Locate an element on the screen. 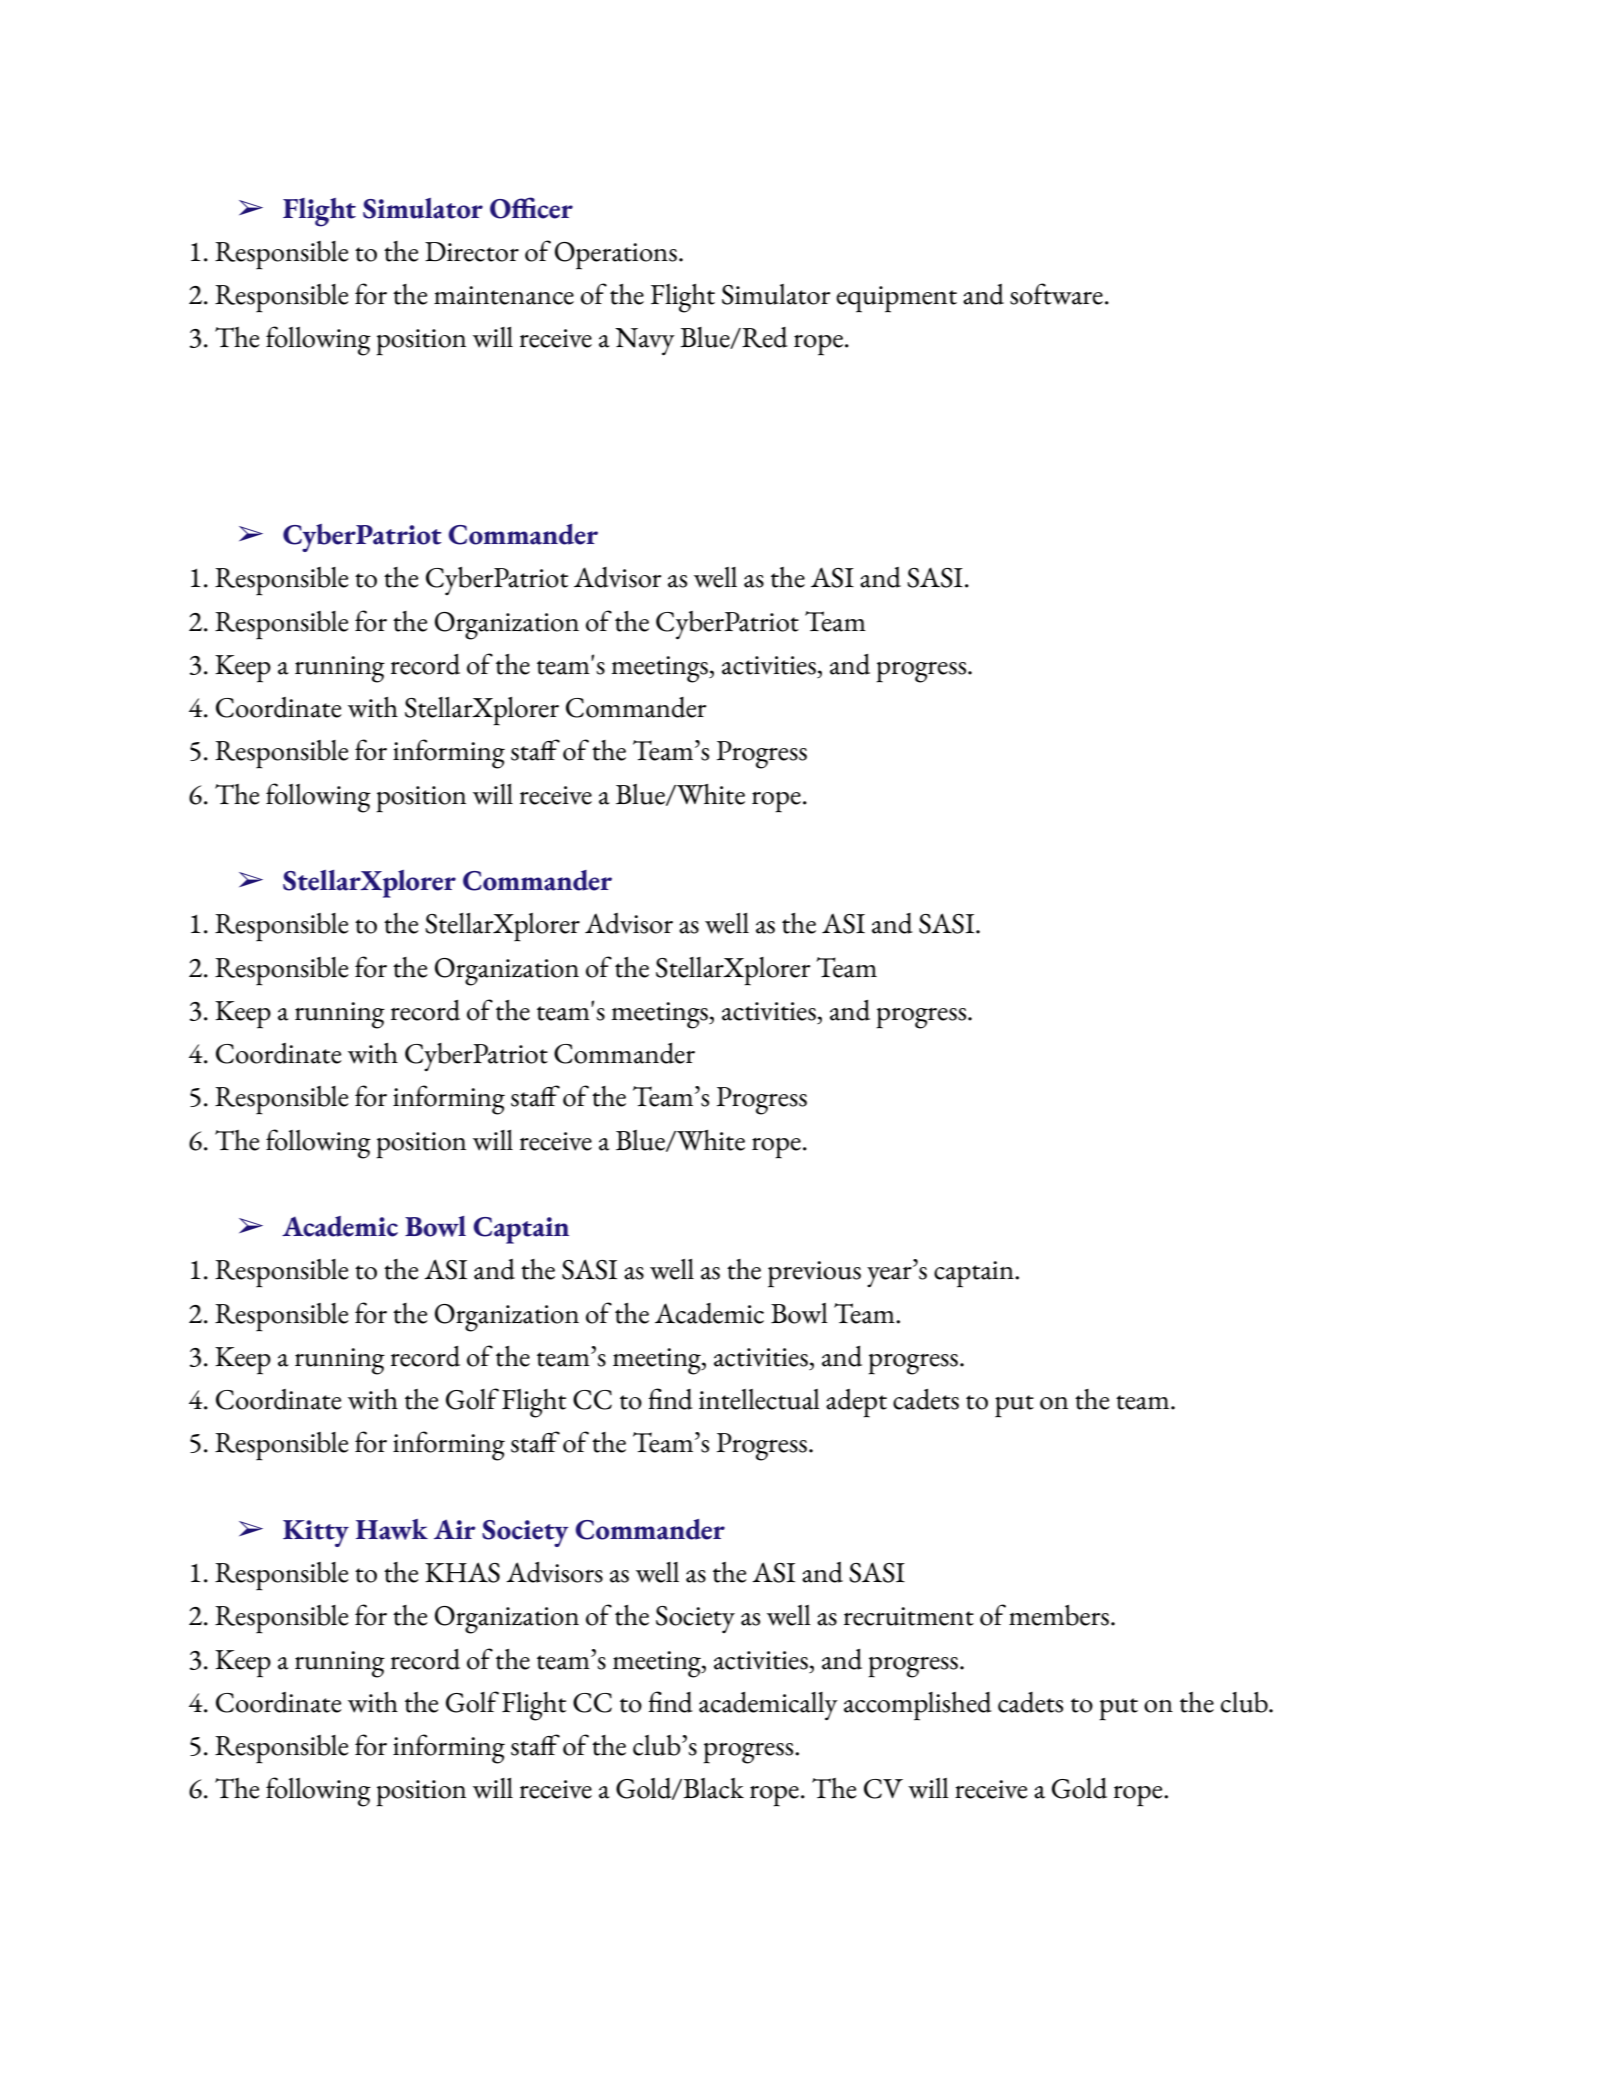 The width and height of the screenshot is (1603, 2075). Operations is located at coordinates (616, 256).
